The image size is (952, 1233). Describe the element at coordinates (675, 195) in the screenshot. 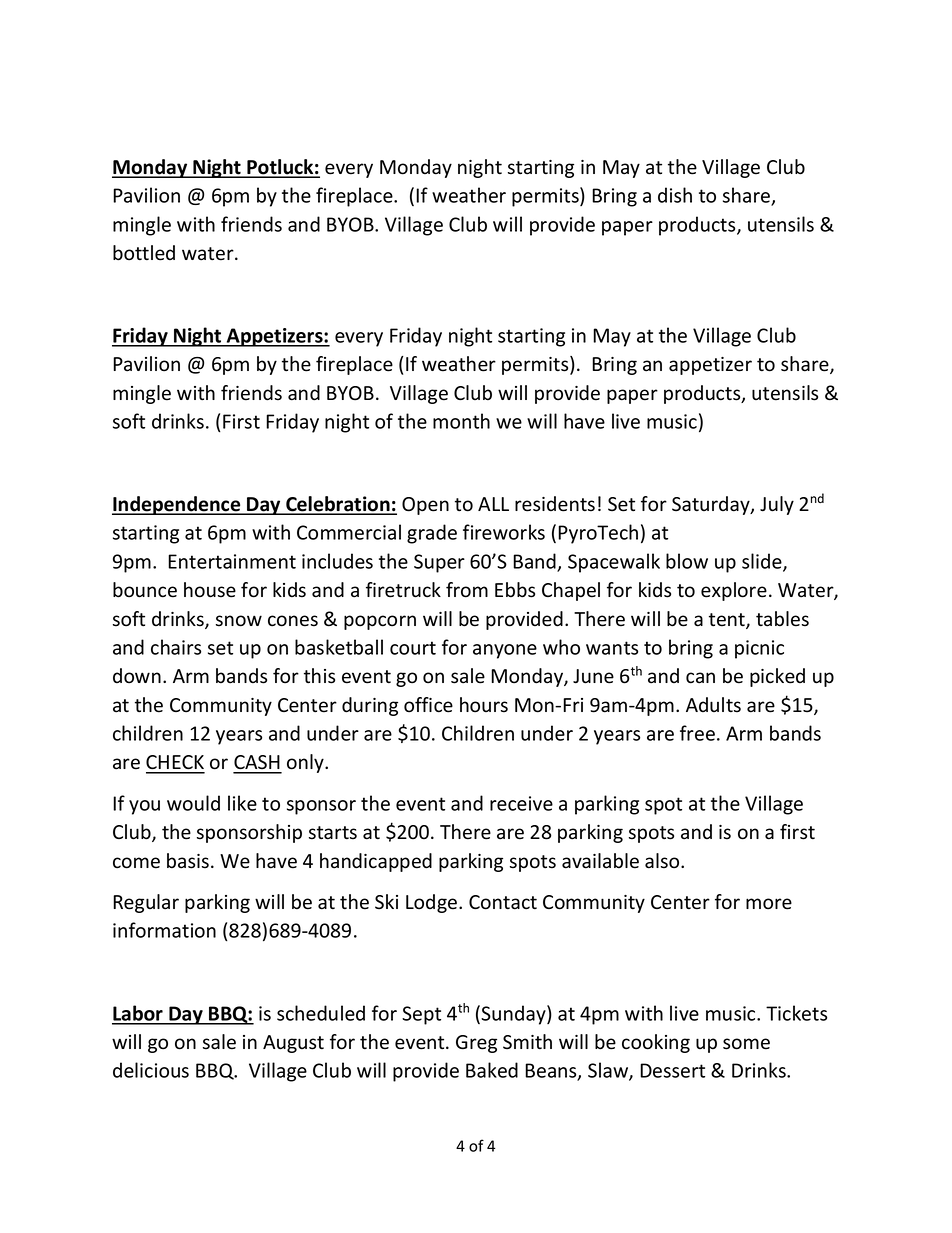

I see `dish` at that location.
